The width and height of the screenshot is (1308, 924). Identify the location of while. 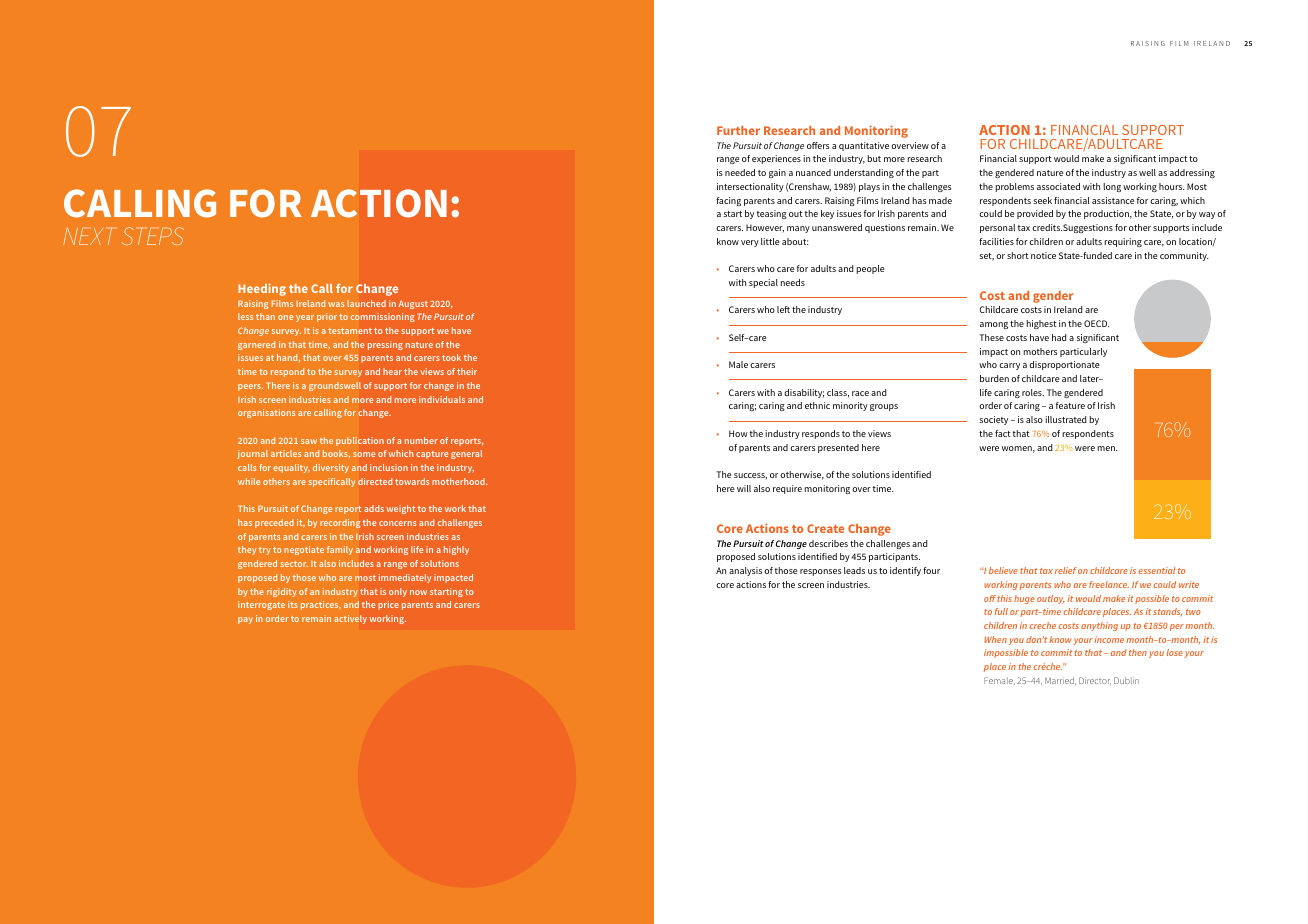
(249, 481).
